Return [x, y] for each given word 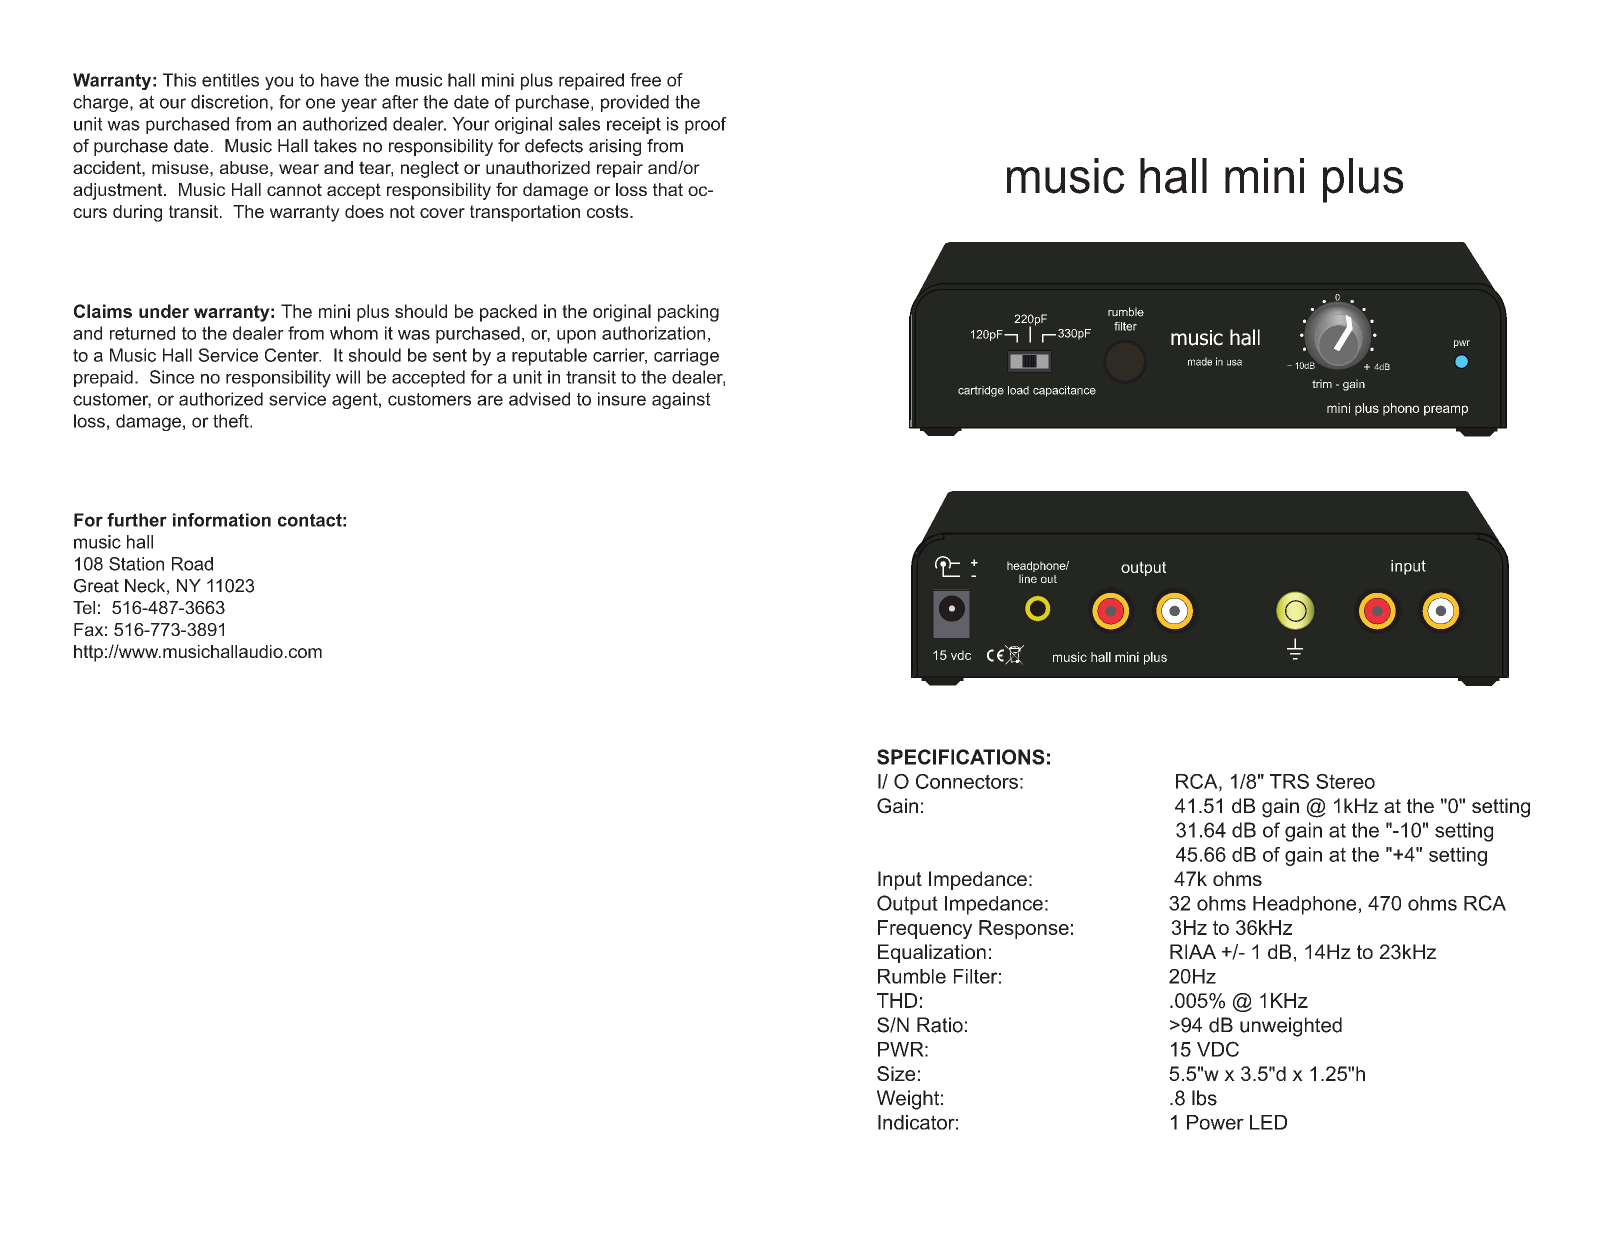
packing [688, 313]
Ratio [940, 1025]
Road [192, 564]
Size [896, 1073]
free [645, 80]
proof [706, 125]
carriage [686, 357]
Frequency [925, 929]
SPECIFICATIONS [961, 757]
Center [293, 355]
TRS [1289, 781]
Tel [84, 607]
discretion [229, 102]
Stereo [1345, 781]
